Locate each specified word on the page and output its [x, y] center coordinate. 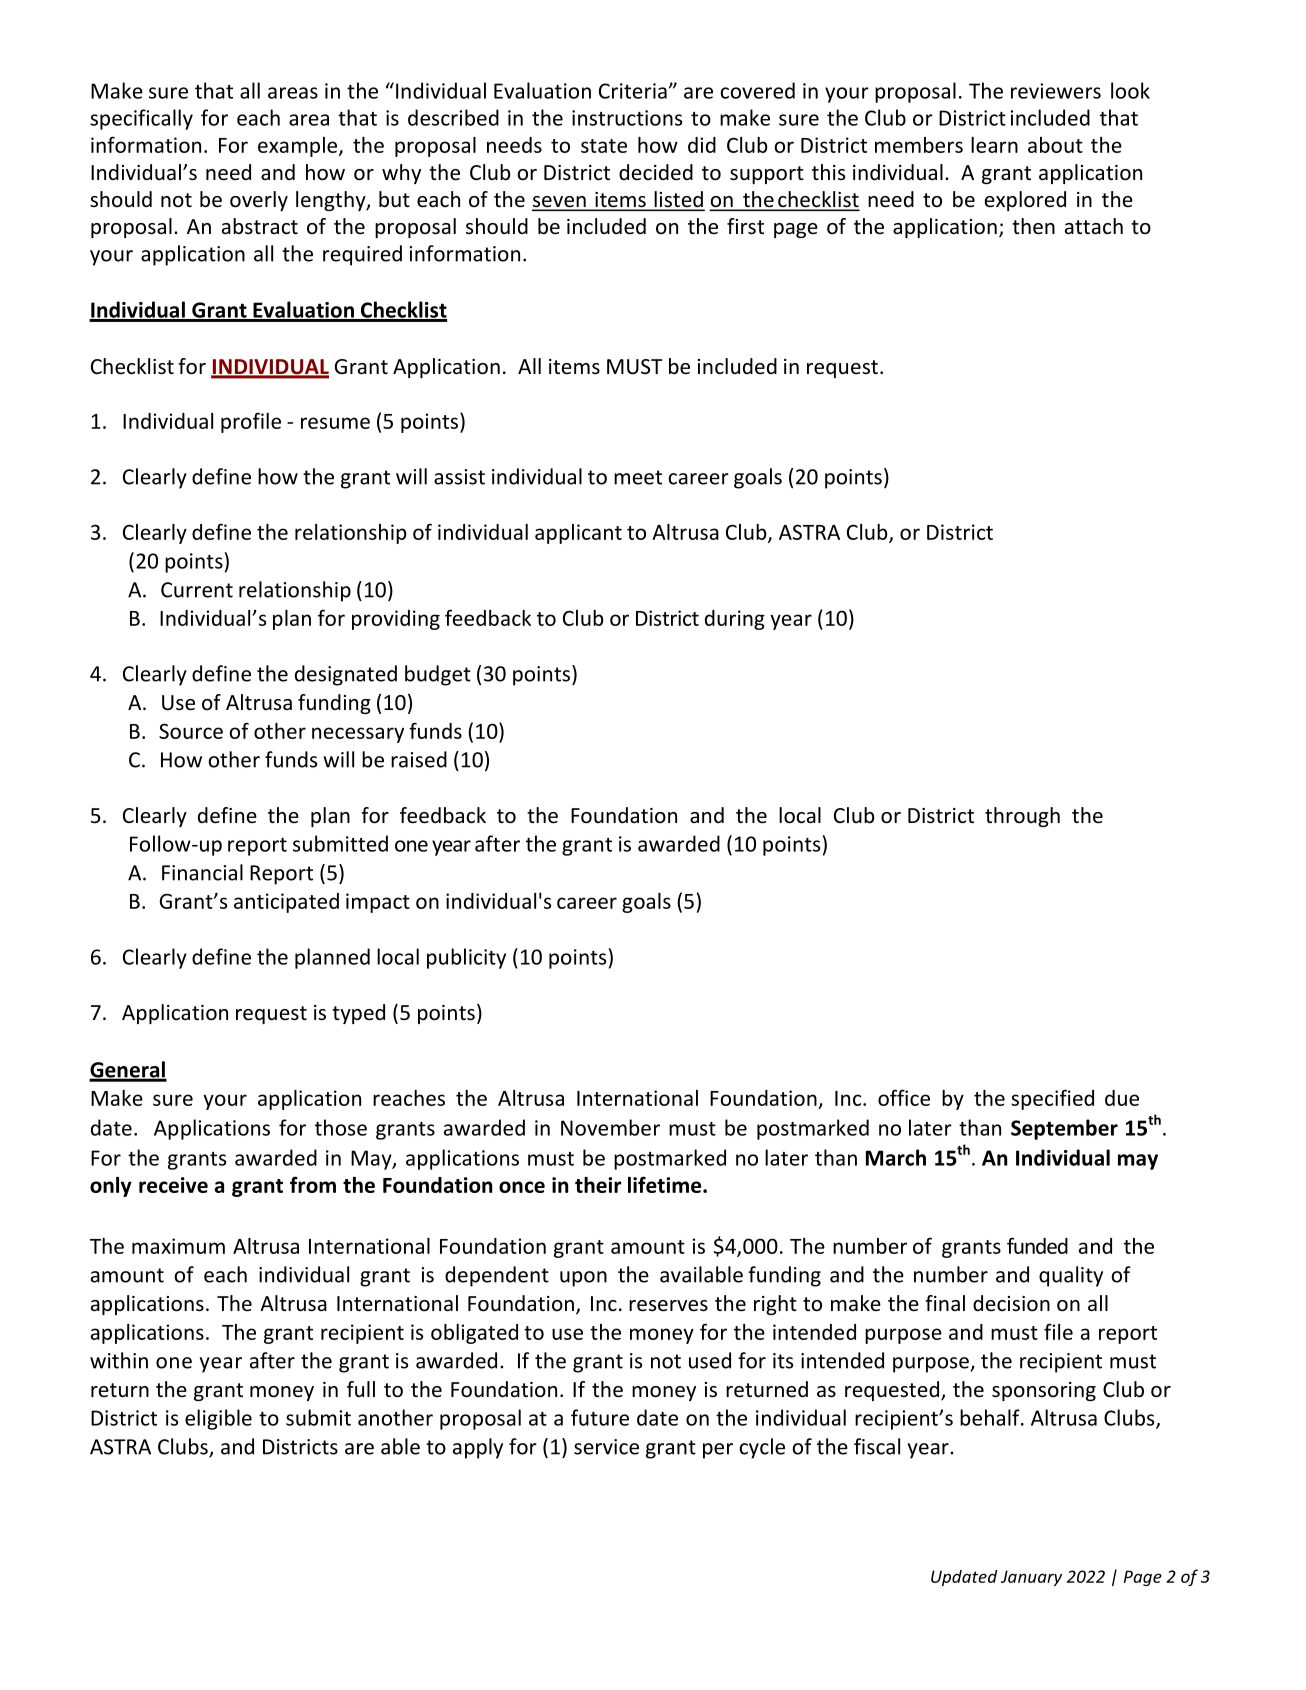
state [604, 146]
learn [994, 145]
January [1031, 1578]
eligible [218, 1419]
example [299, 147]
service [606, 1447]
